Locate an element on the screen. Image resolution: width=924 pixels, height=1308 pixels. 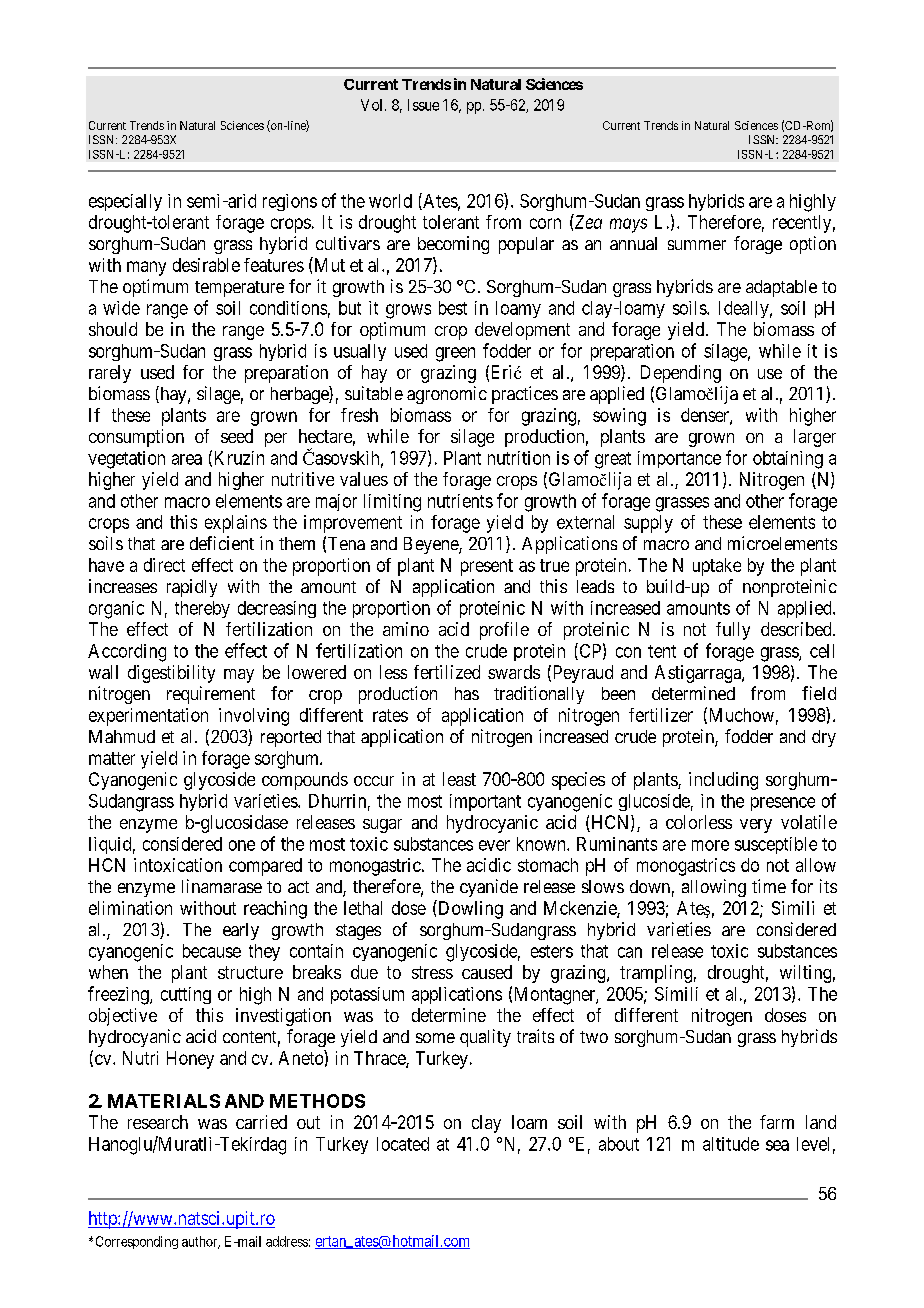
Issue is located at coordinates (423, 105).
